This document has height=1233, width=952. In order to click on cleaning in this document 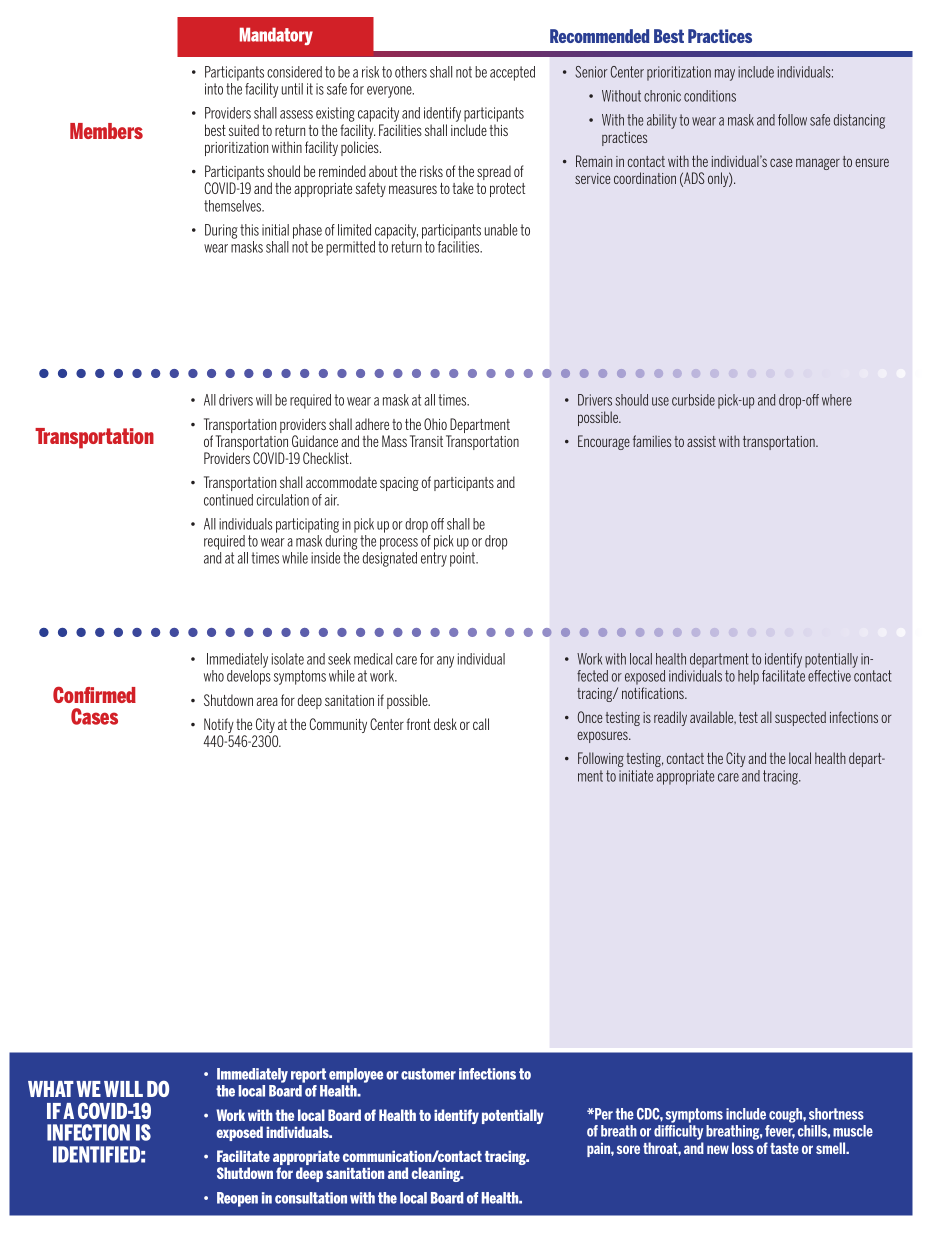, I will do `click(437, 1174)`.
